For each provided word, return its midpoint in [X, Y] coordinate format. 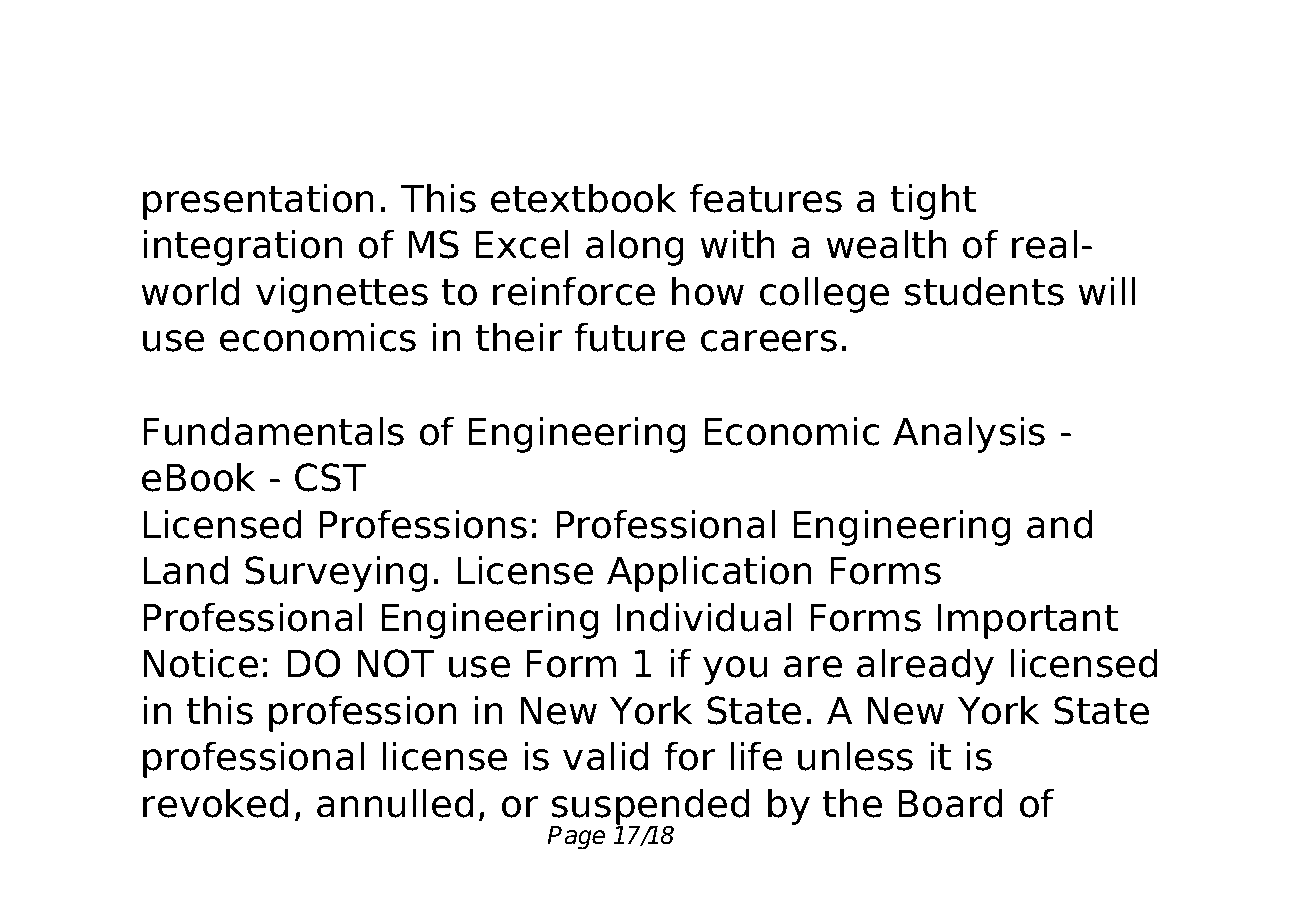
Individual [703, 617]
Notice [200, 663]
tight [933, 201]
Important [1027, 621]
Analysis [969, 434]
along [635, 247]
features [766, 198]
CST [330, 477]
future [630, 337]
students [984, 291]
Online [345, 74]
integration [243, 247]
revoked [216, 803]
